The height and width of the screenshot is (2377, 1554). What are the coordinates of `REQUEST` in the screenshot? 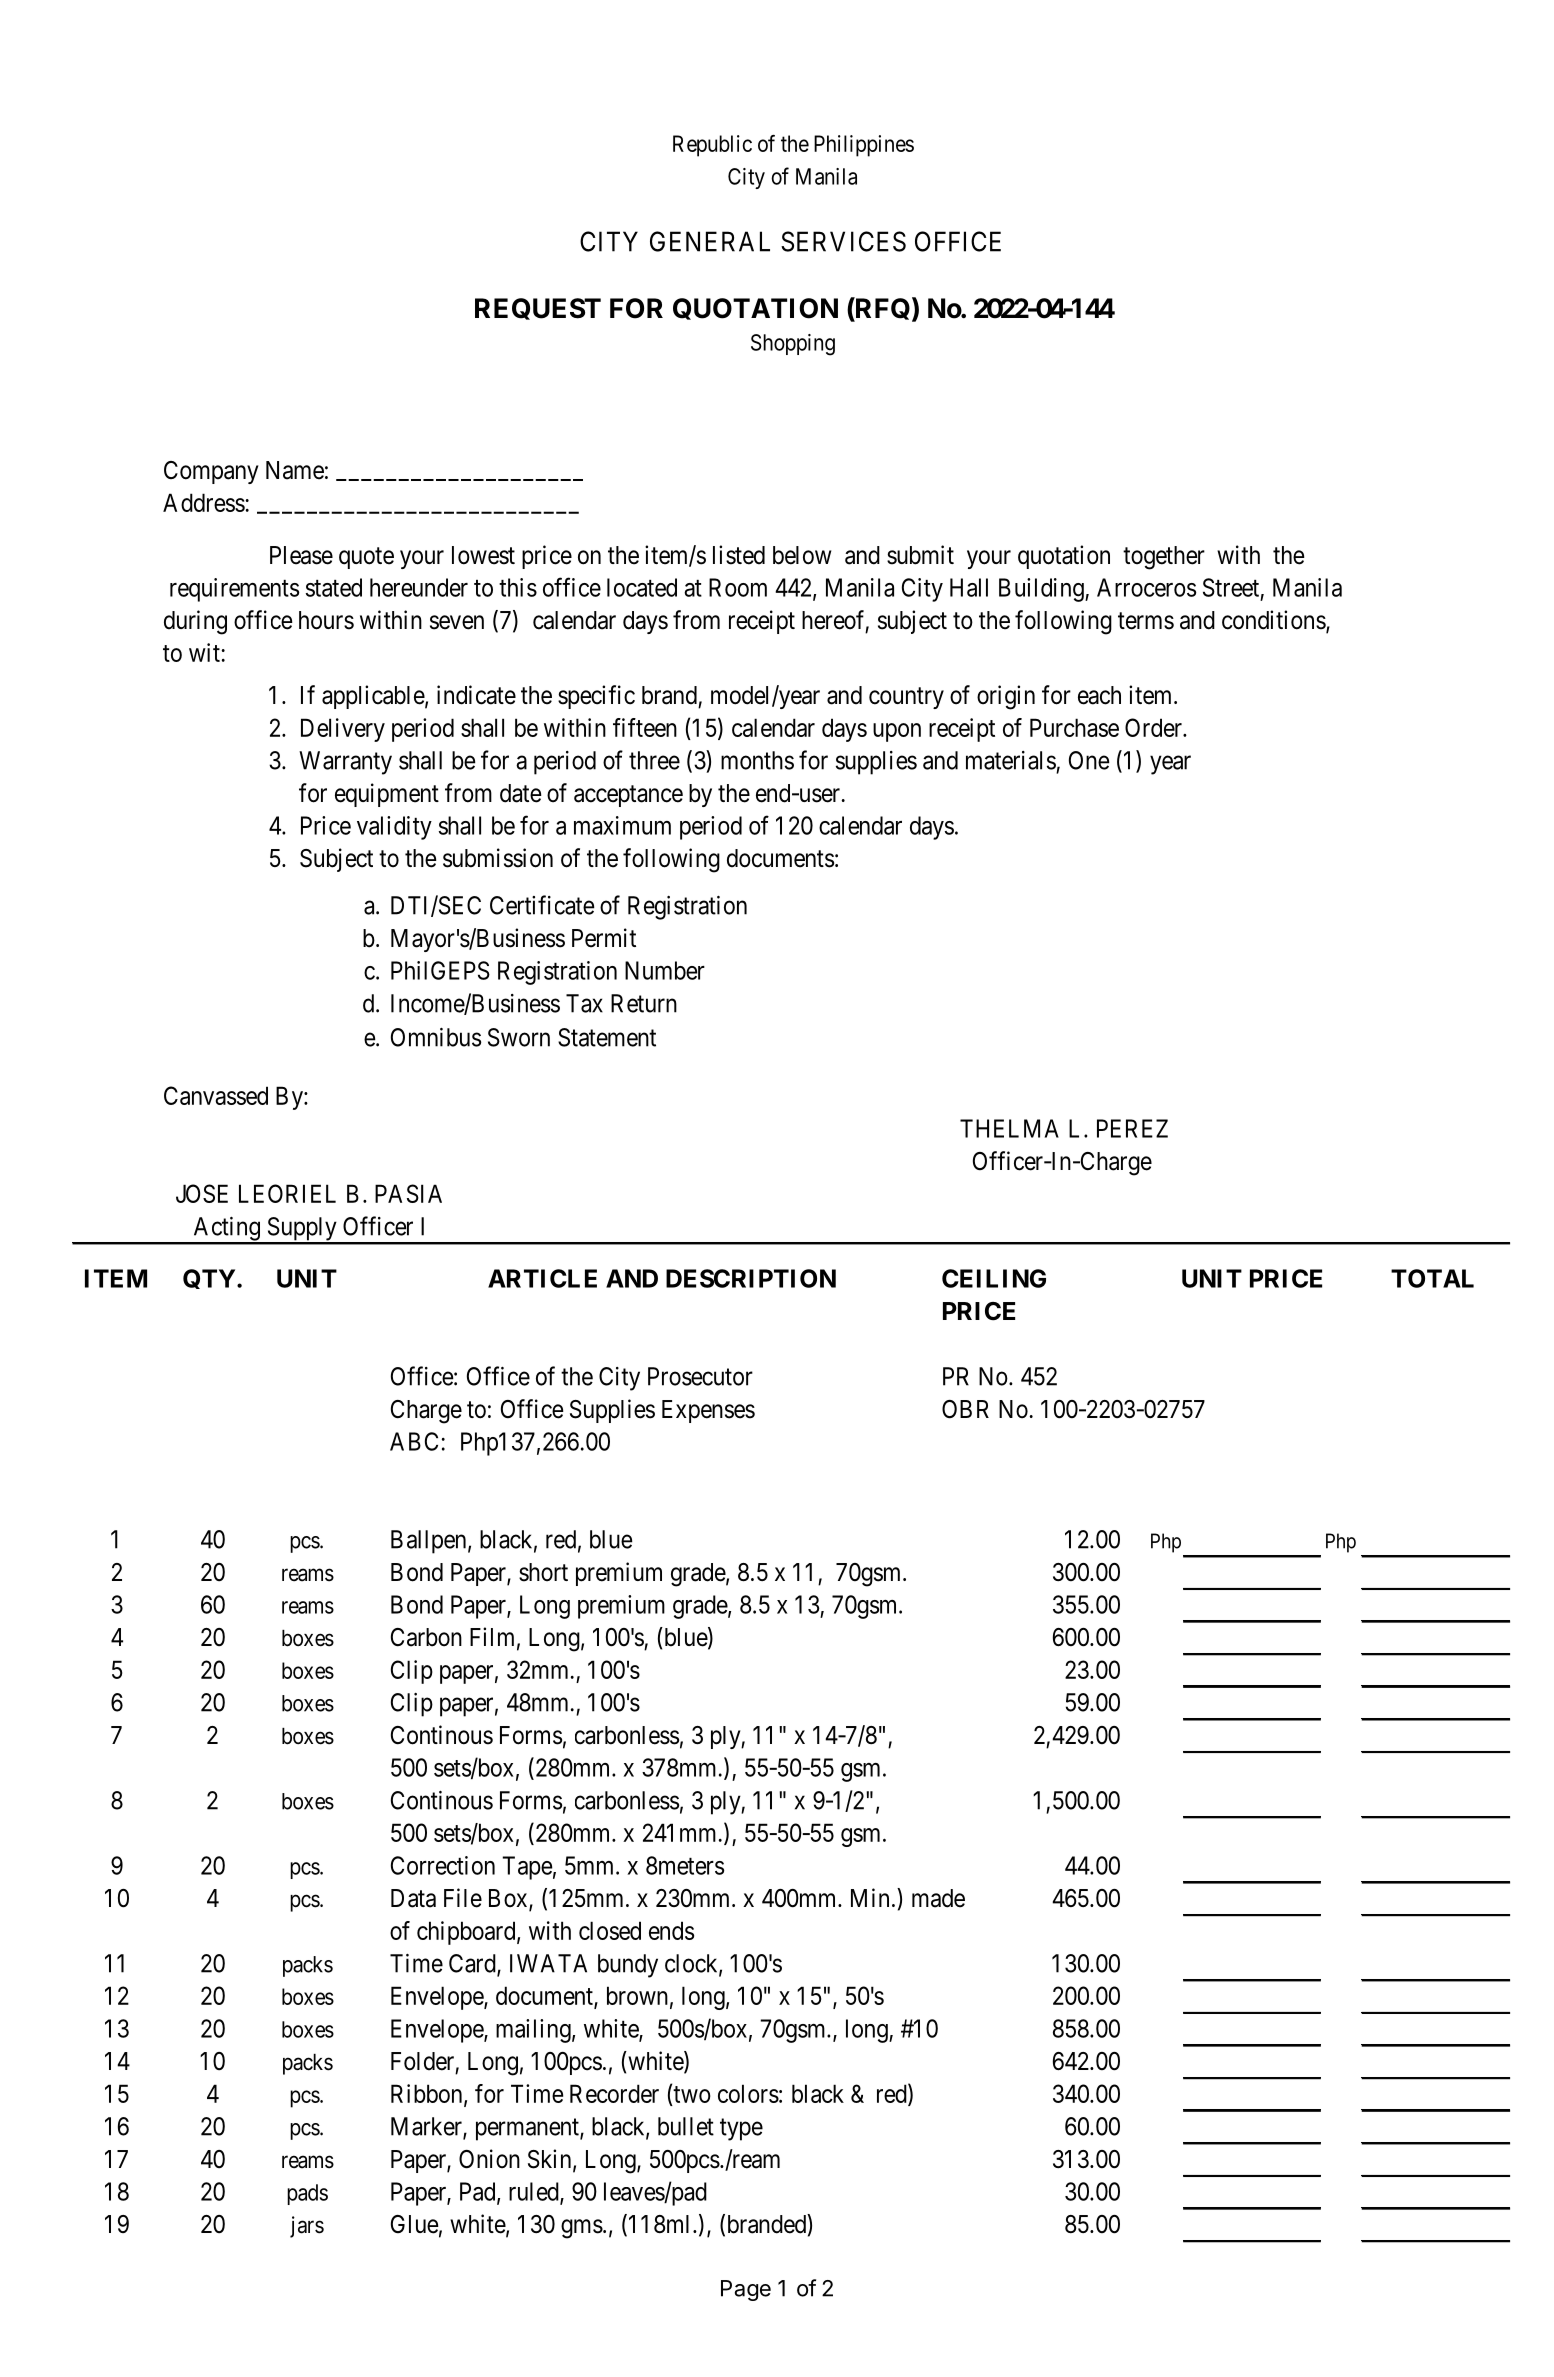 It's located at (538, 309).
